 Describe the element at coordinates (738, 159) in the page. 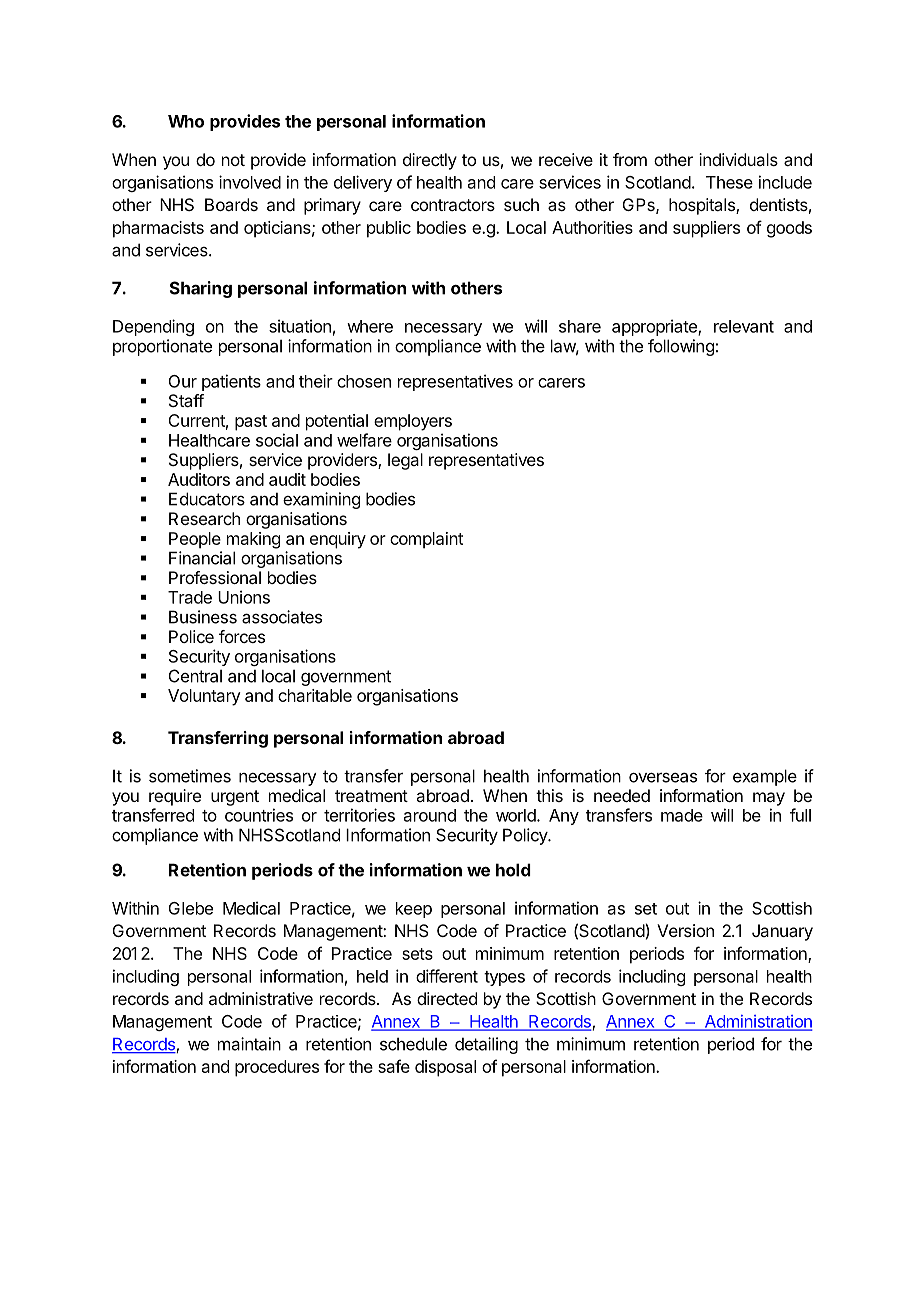

I see `individuals` at that location.
